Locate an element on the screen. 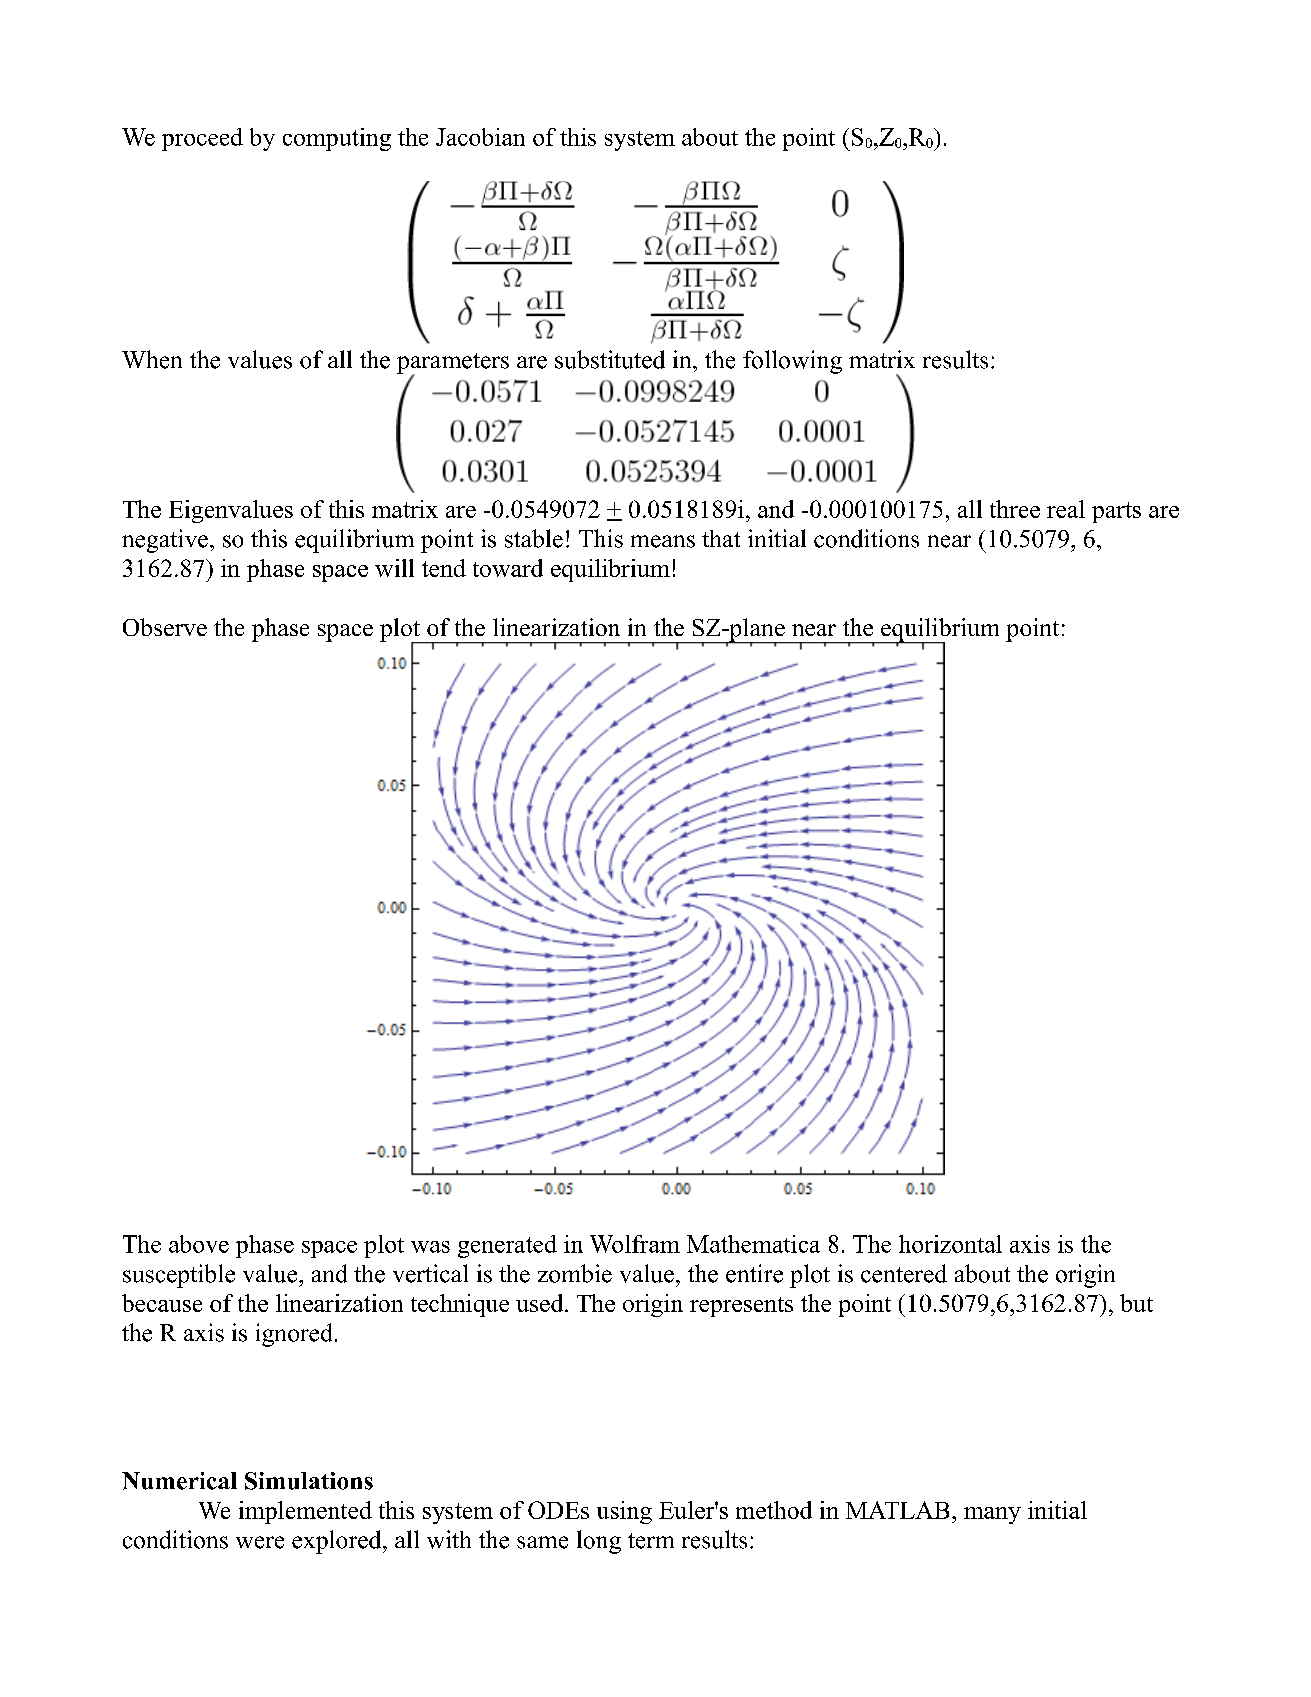  Jacobian is located at coordinates (480, 137).
